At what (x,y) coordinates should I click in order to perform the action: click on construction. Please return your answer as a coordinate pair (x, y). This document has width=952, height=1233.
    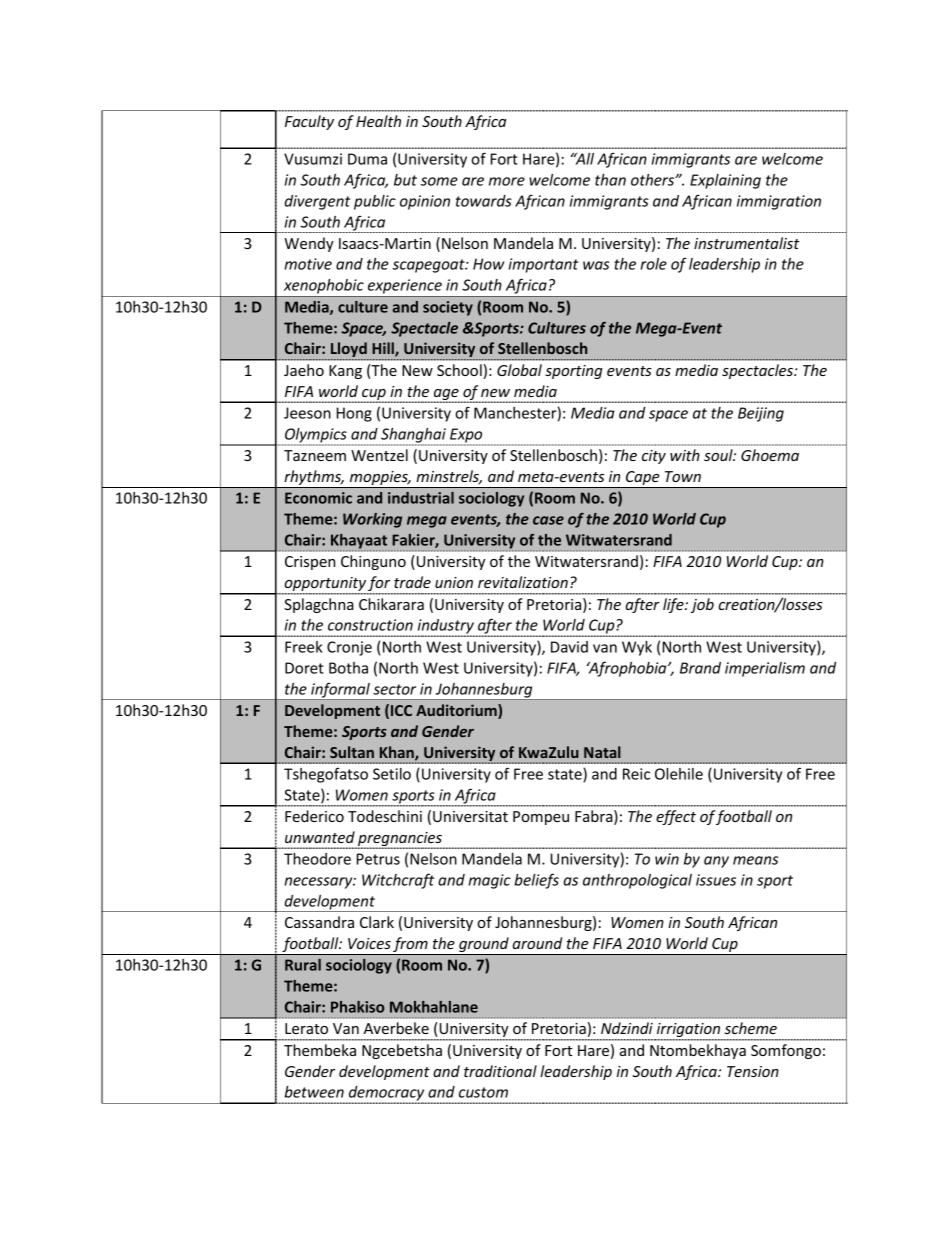
    Looking at the image, I should click on (370, 625).
